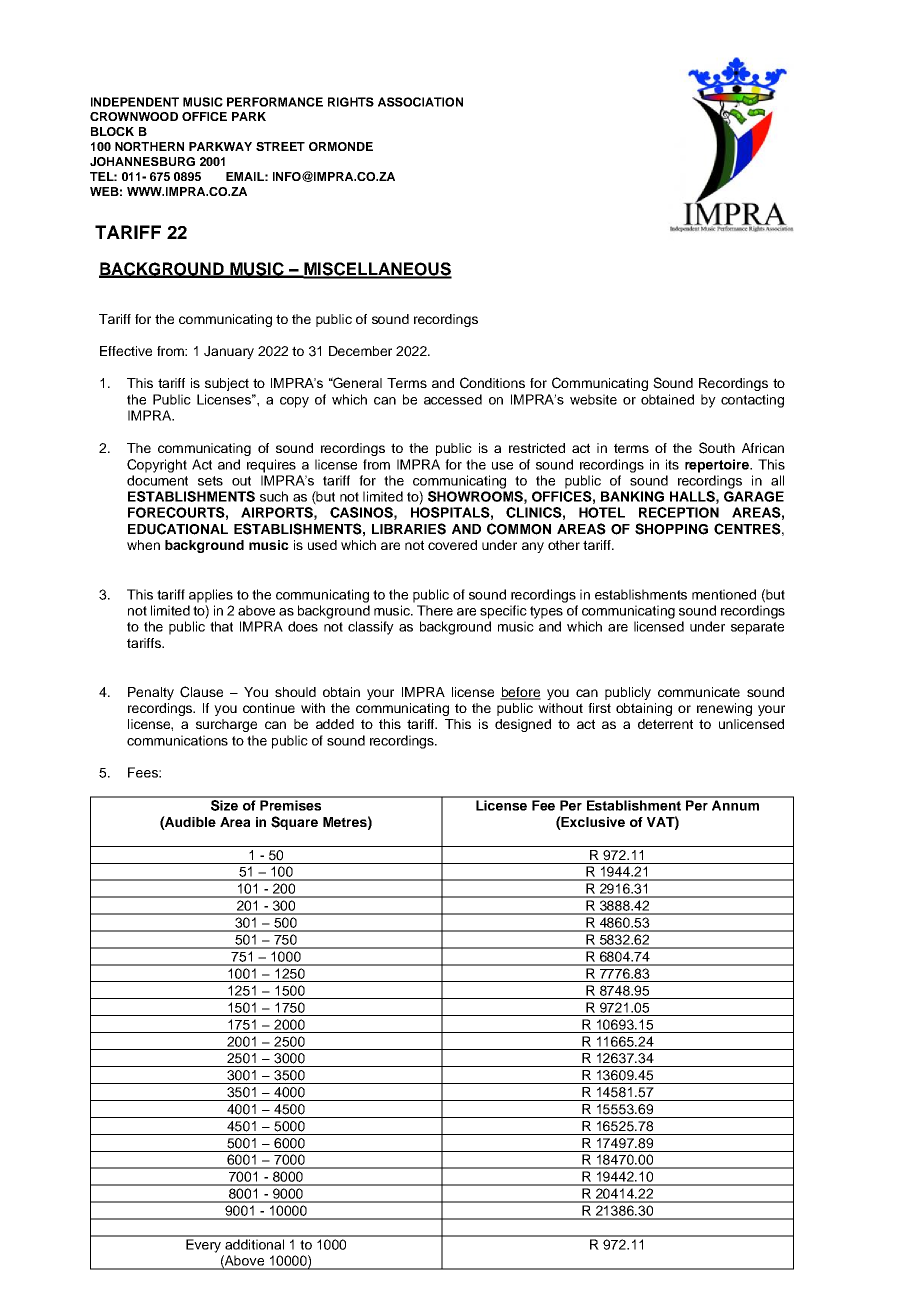 The image size is (924, 1310). Describe the element at coordinates (752, 401) in the page. I see `contacting` at that location.
